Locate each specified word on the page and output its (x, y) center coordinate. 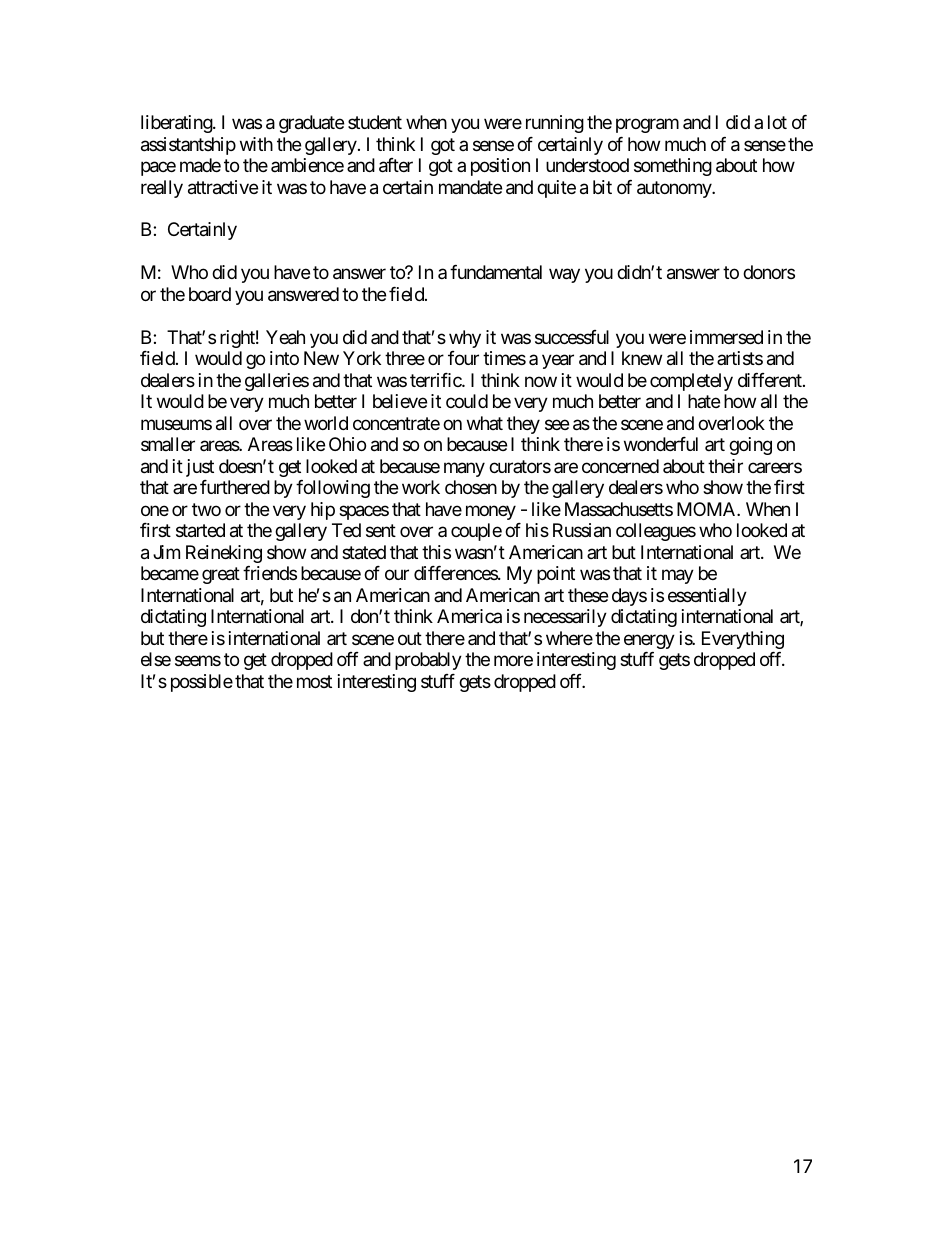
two (206, 509)
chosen (471, 487)
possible (202, 683)
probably (428, 661)
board (210, 294)
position (500, 167)
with (256, 144)
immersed (726, 337)
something (673, 167)
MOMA (707, 509)
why (465, 339)
